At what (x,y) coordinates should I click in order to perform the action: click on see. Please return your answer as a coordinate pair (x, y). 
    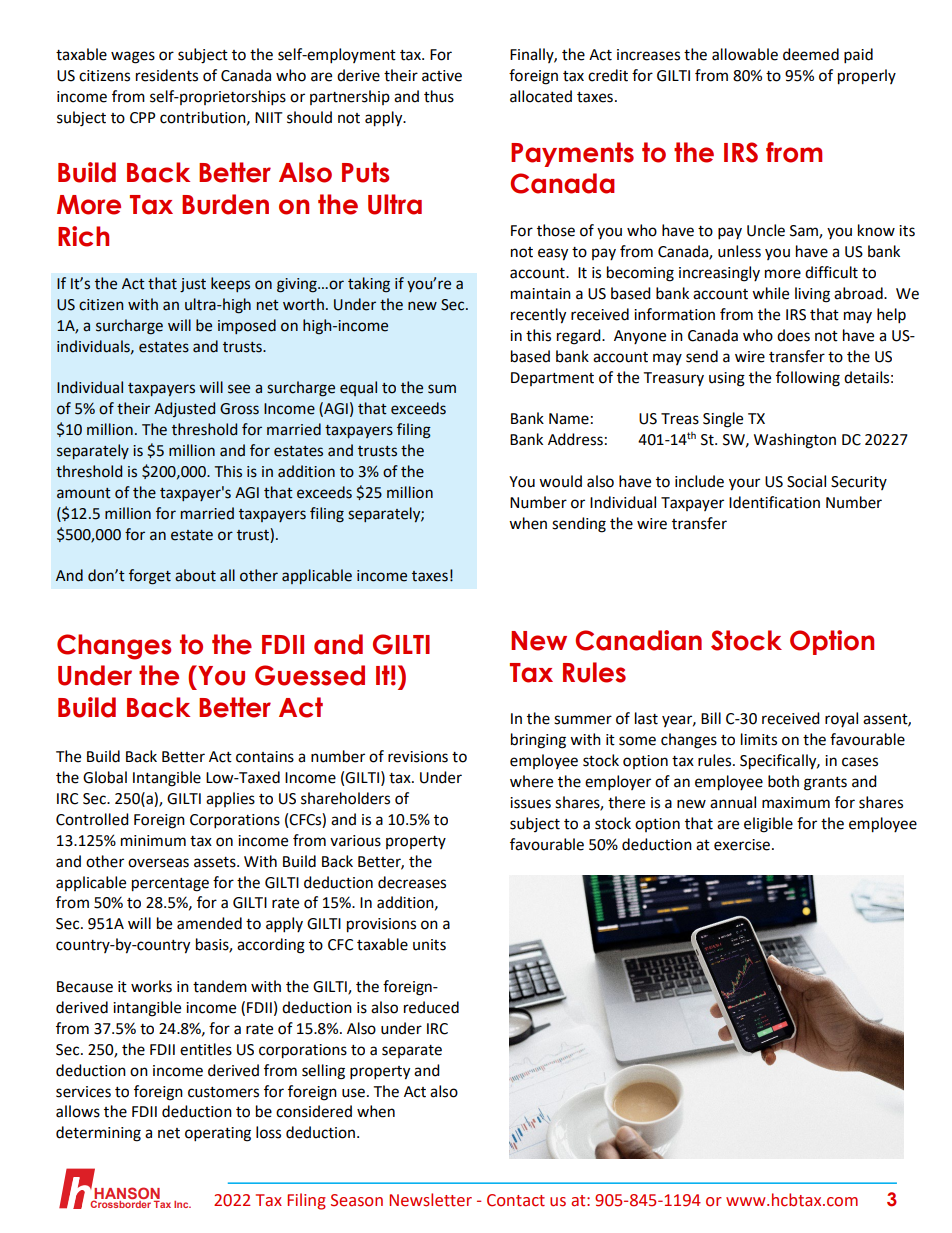
    Looking at the image, I should click on (239, 389).
